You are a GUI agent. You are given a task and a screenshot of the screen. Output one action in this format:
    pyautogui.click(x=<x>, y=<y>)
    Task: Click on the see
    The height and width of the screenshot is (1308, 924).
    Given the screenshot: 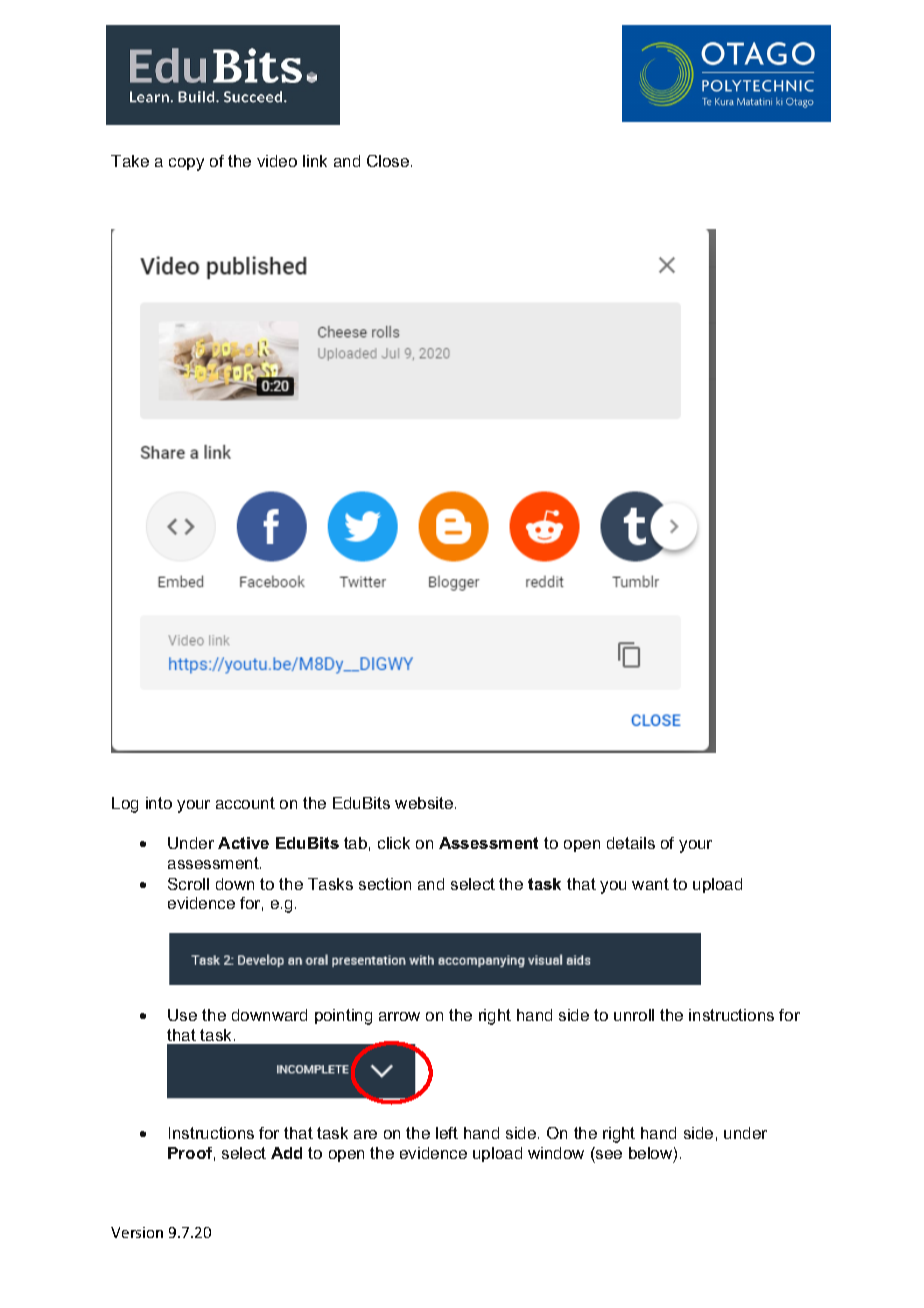 What is the action you would take?
    pyautogui.click(x=609, y=1154)
